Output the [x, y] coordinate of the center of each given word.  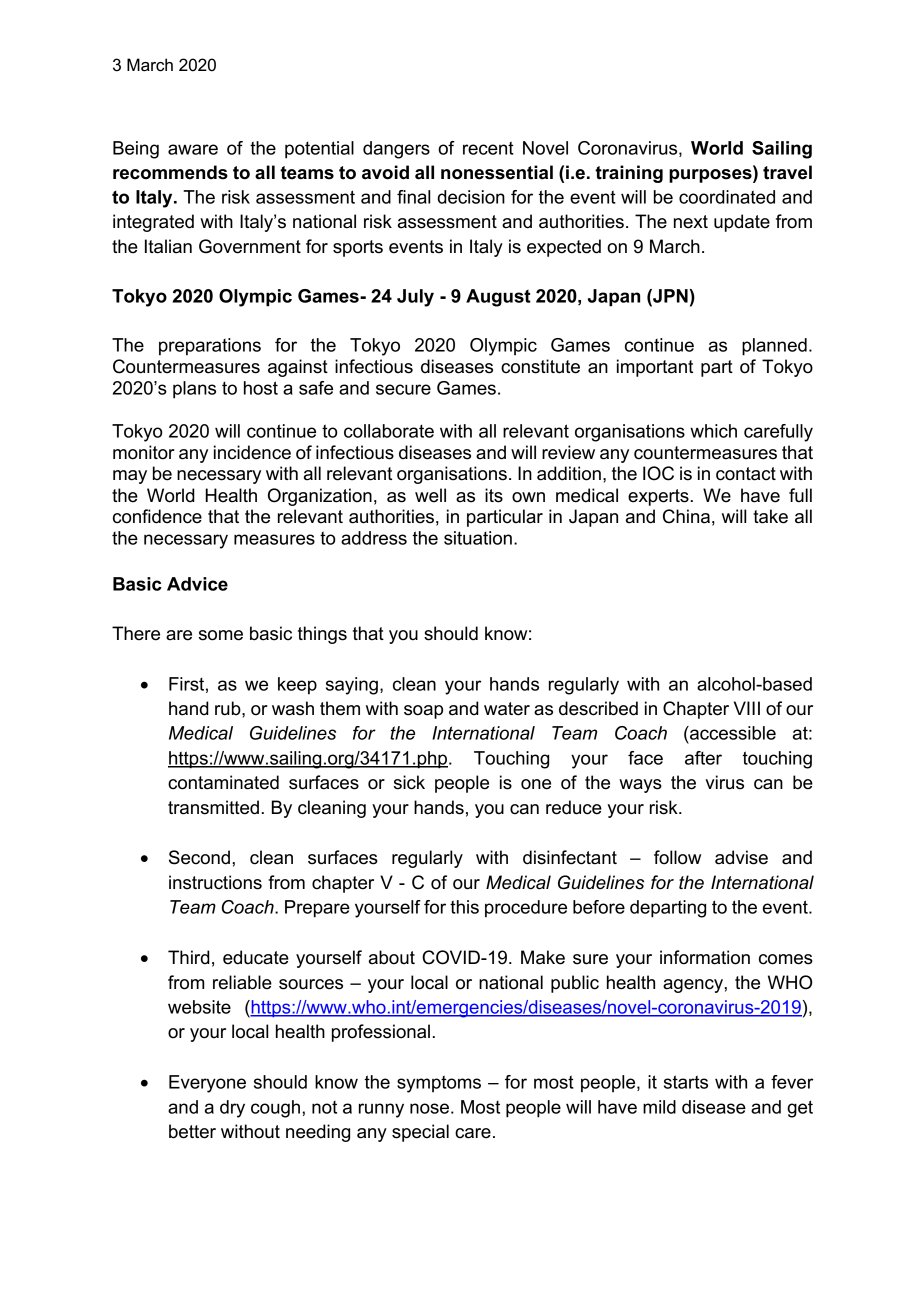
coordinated [727, 197]
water [507, 709]
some [221, 635]
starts [686, 1082]
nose [429, 1108]
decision [471, 197]
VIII [747, 708]
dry [232, 1109]
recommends [170, 172]
